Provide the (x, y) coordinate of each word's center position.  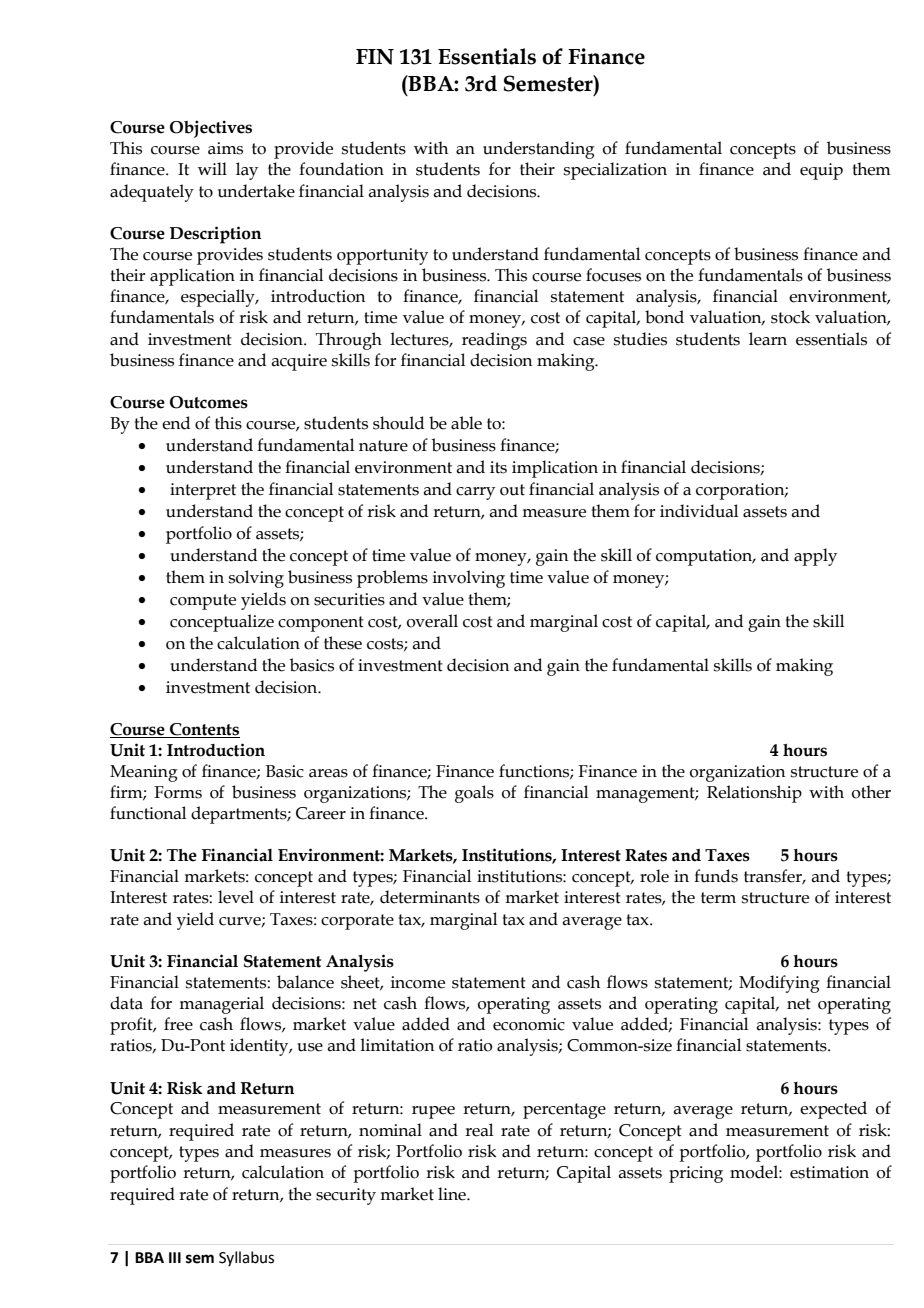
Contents (204, 730)
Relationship (754, 794)
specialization (615, 171)
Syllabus (246, 1258)
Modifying (779, 984)
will (212, 168)
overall (432, 621)
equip (821, 171)
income (418, 982)
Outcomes (209, 402)
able (466, 423)
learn (768, 339)
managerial (221, 1005)
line (453, 1194)
